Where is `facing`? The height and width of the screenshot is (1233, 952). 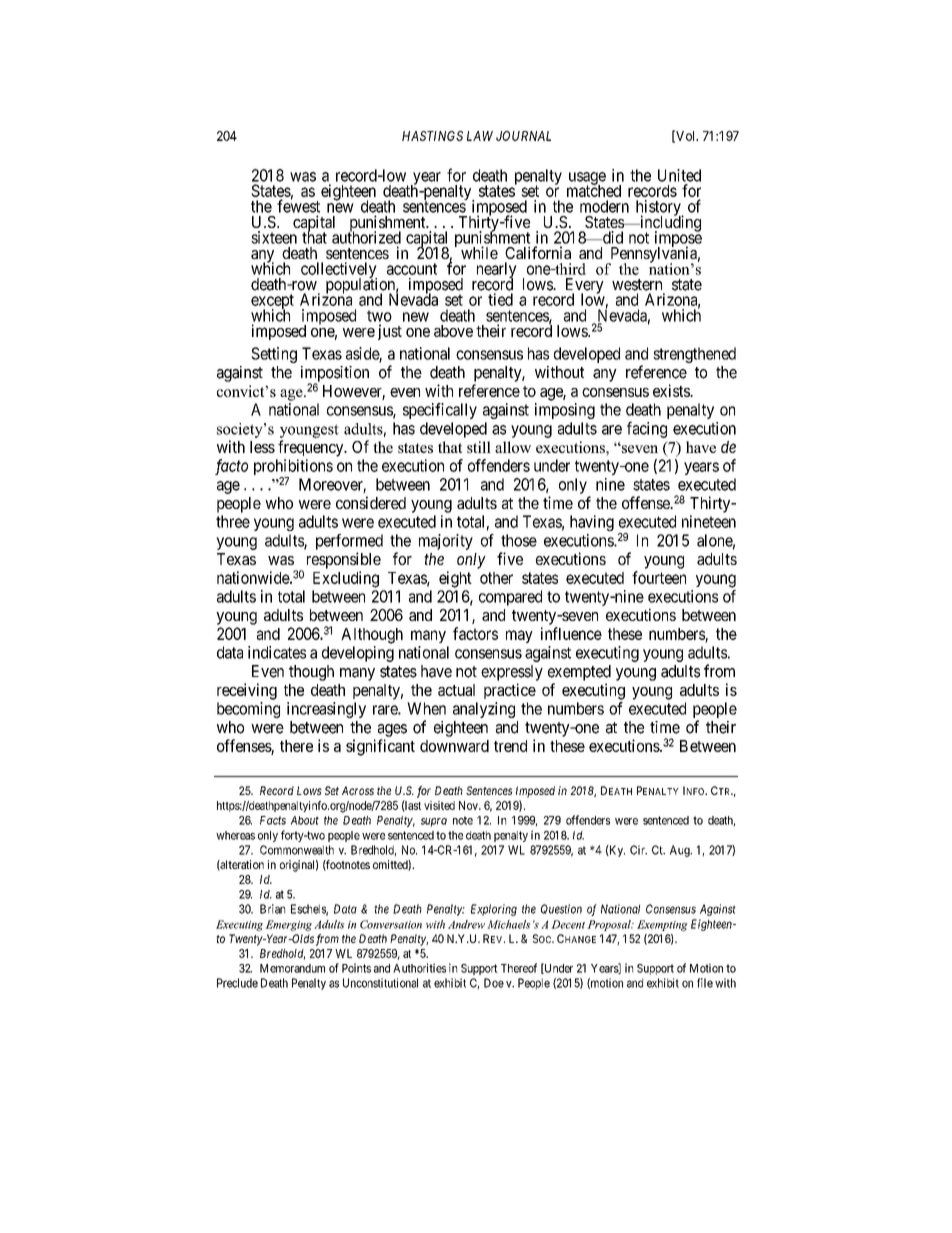
facing is located at coordinates (647, 429).
